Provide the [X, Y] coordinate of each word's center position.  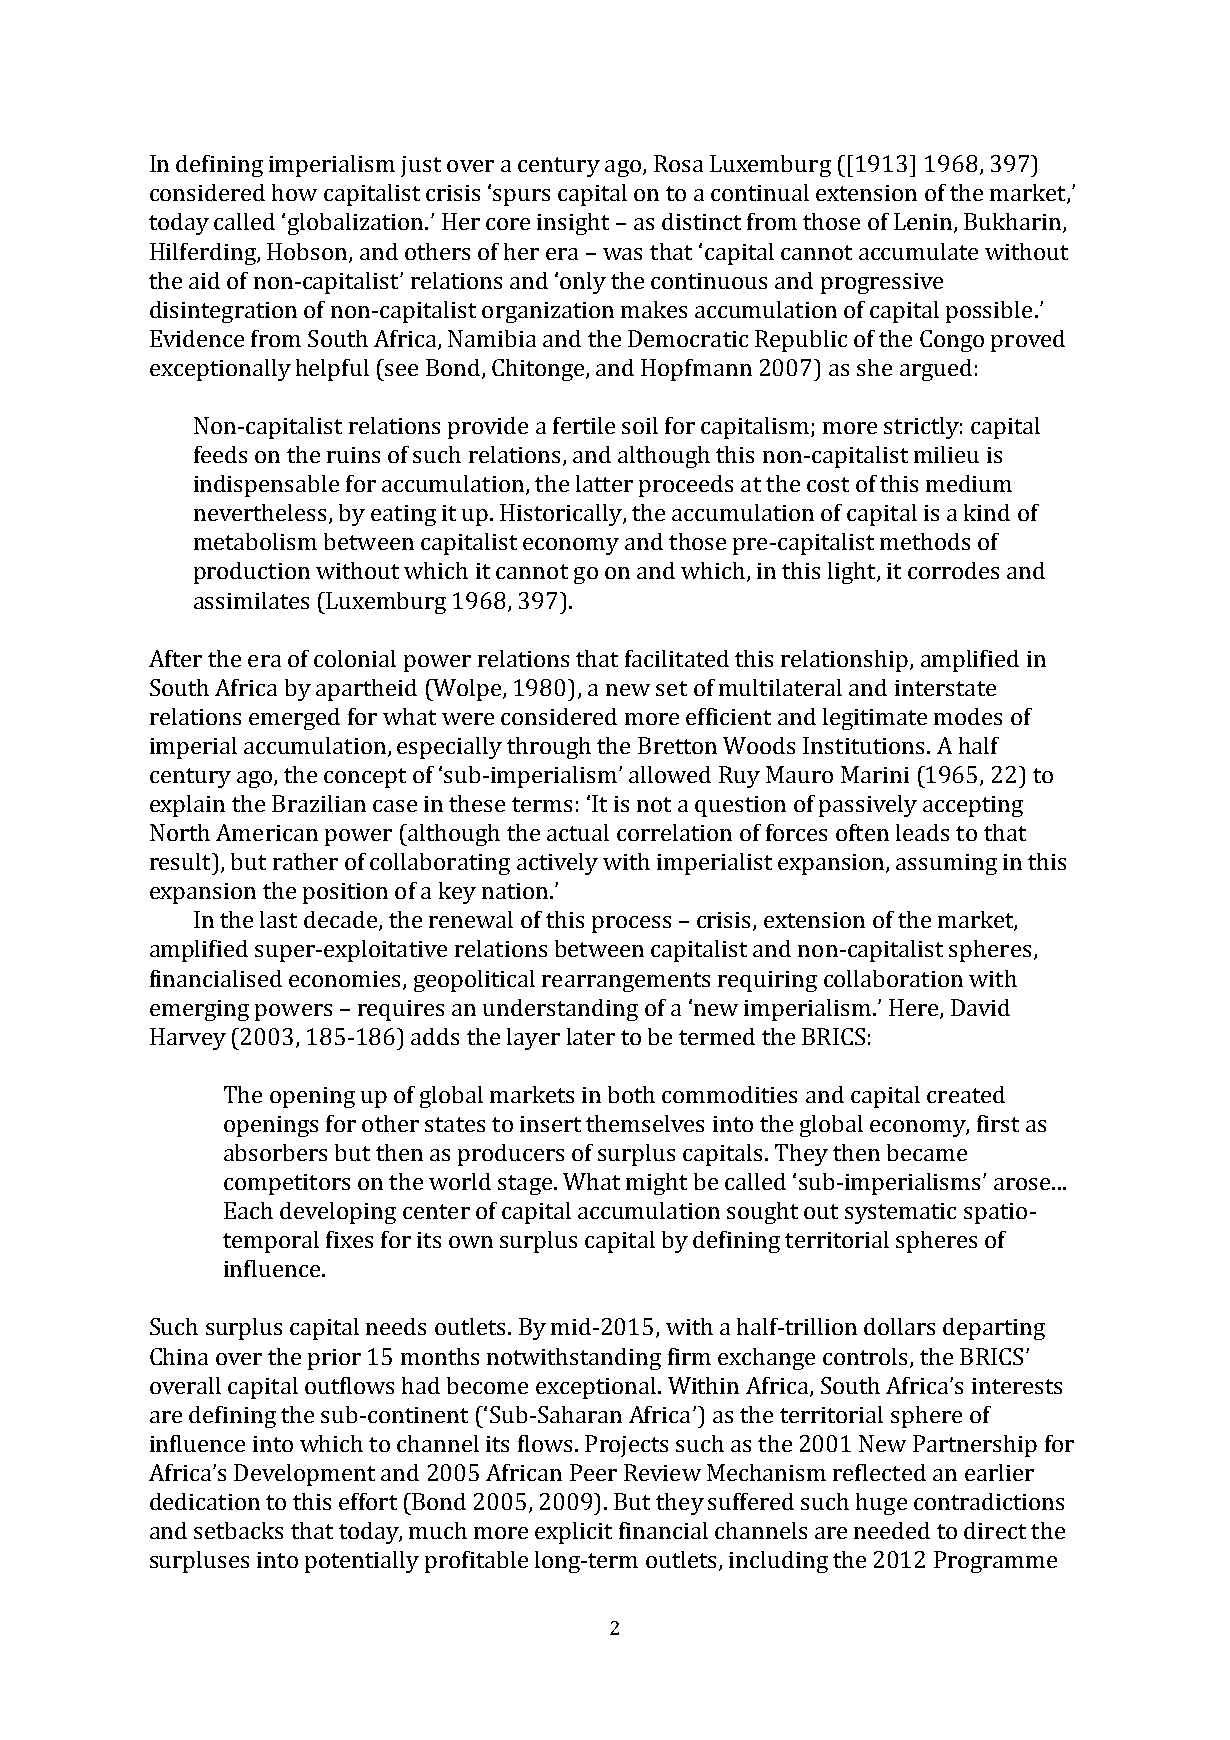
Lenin [924, 223]
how [294, 192]
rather [305, 861]
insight [573, 224]
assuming [946, 864]
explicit [573, 1533]
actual [578, 832]
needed [892, 1530]
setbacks [238, 1530]
